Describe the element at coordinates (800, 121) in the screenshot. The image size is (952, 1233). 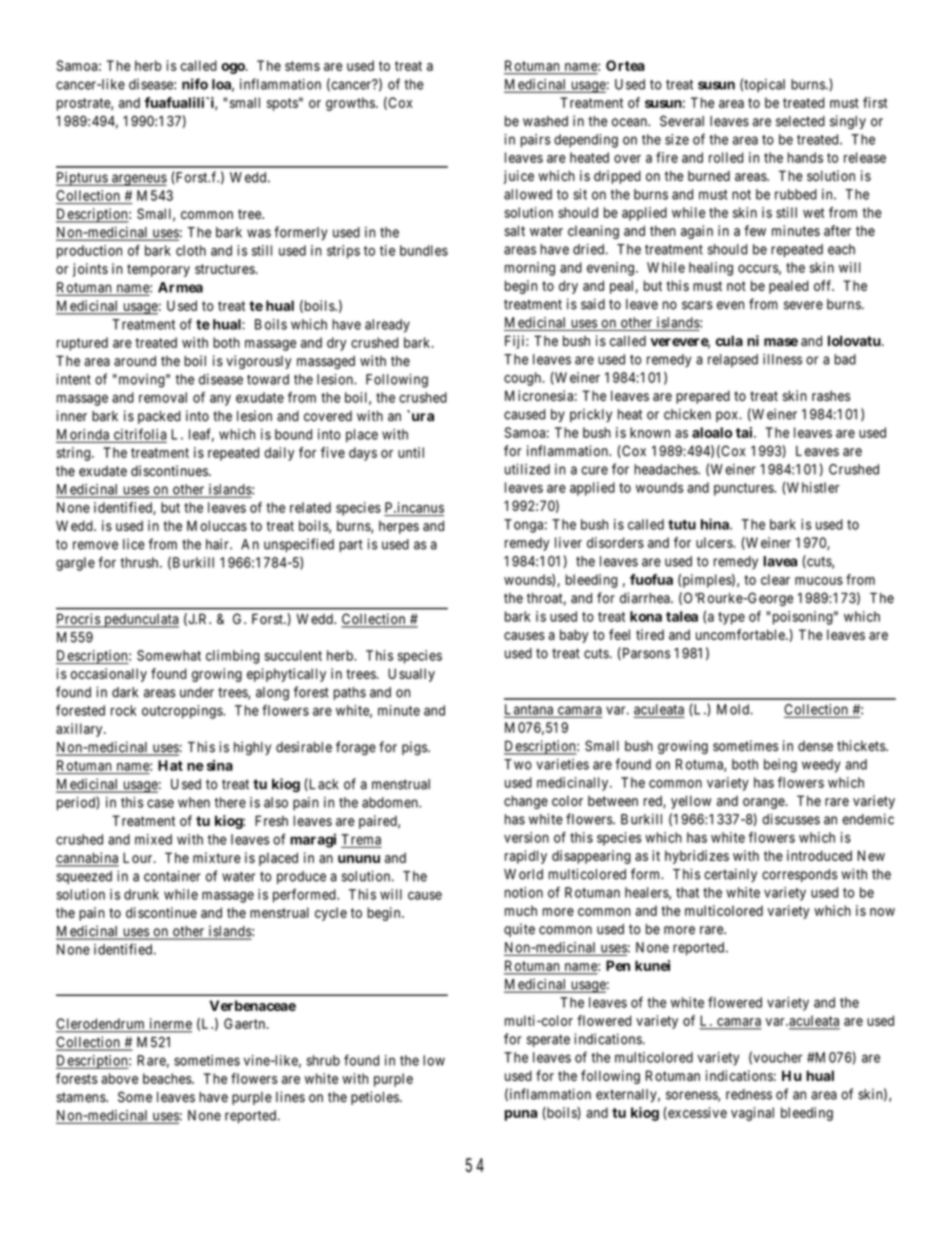
I see `selected` at that location.
